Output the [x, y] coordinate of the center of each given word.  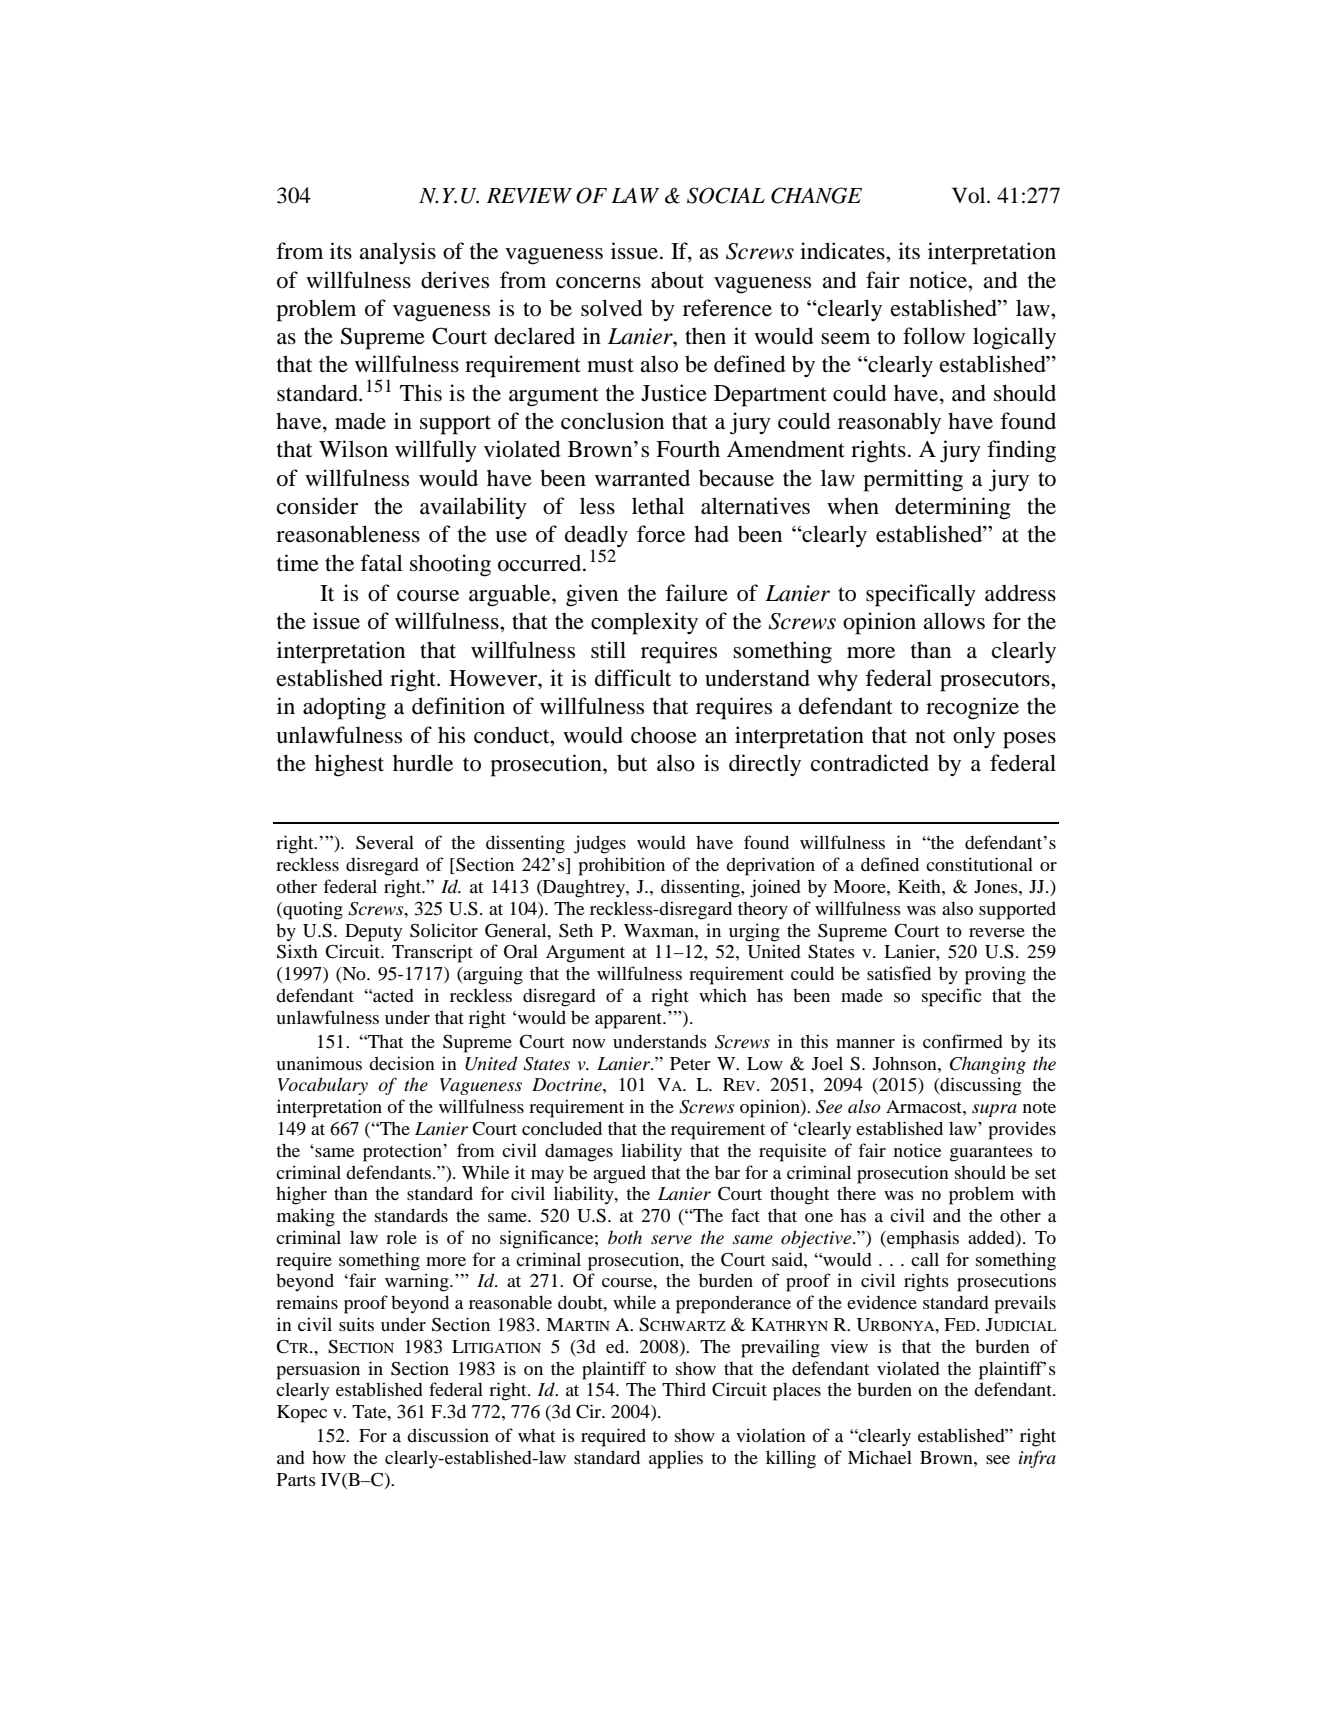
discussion [448, 1435]
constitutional [979, 864]
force [661, 534]
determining [953, 508]
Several [385, 842]
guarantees [991, 1154]
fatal [381, 563]
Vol [970, 195]
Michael [880, 1457]
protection [404, 1152]
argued [619, 1174]
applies [676, 1459]
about [677, 280]
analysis [397, 253]
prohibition [622, 866]
